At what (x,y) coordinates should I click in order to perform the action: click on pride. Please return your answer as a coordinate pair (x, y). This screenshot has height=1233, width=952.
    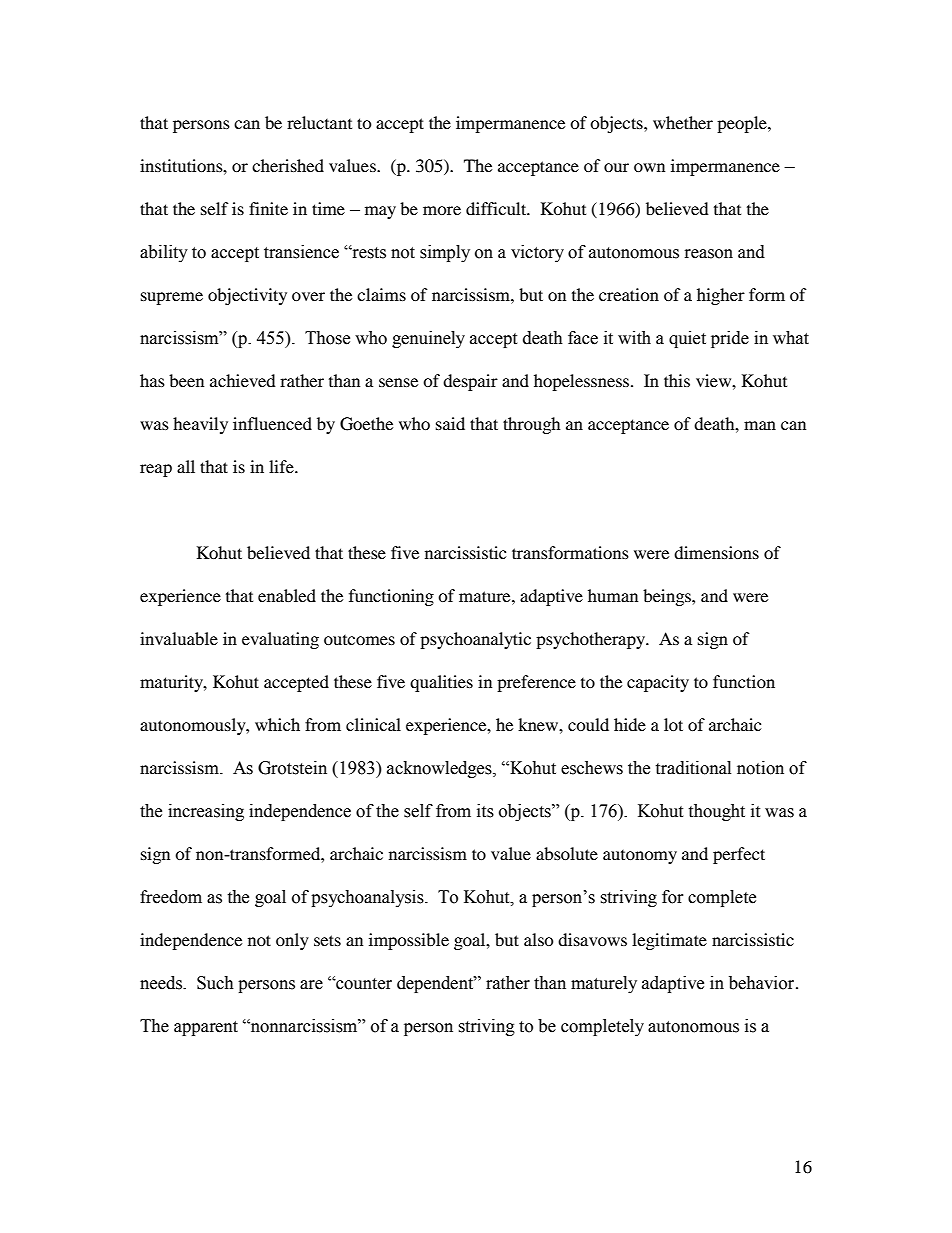
    Looking at the image, I should click on (730, 339).
